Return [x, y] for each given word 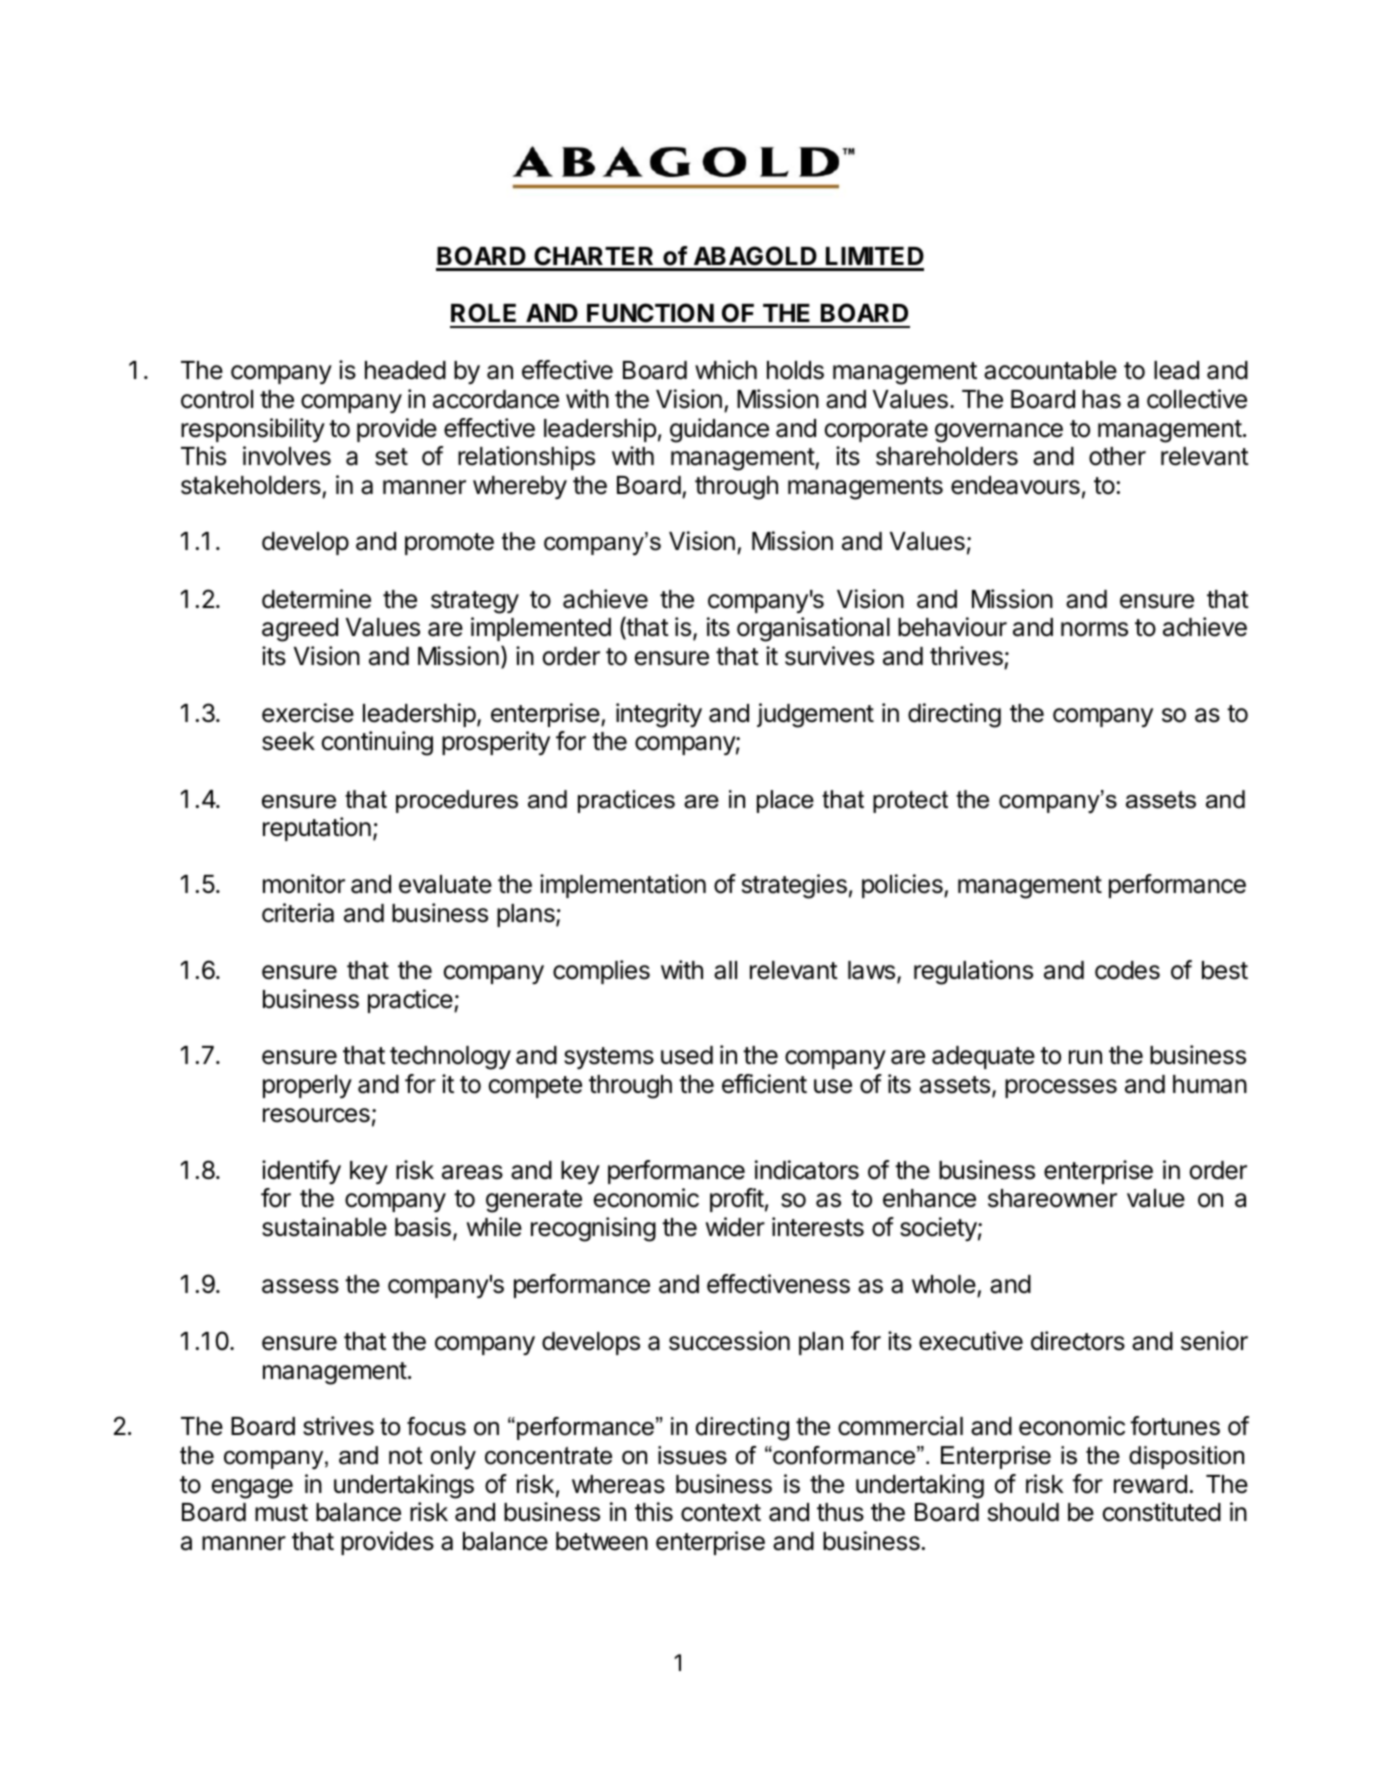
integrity [659, 715]
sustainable [324, 1227]
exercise [308, 713]
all [725, 970]
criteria [298, 913]
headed [405, 370]
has [1101, 399]
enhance [929, 1198]
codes [1127, 970]
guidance [719, 430]
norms [1094, 629]
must [281, 1513]
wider [735, 1227]
